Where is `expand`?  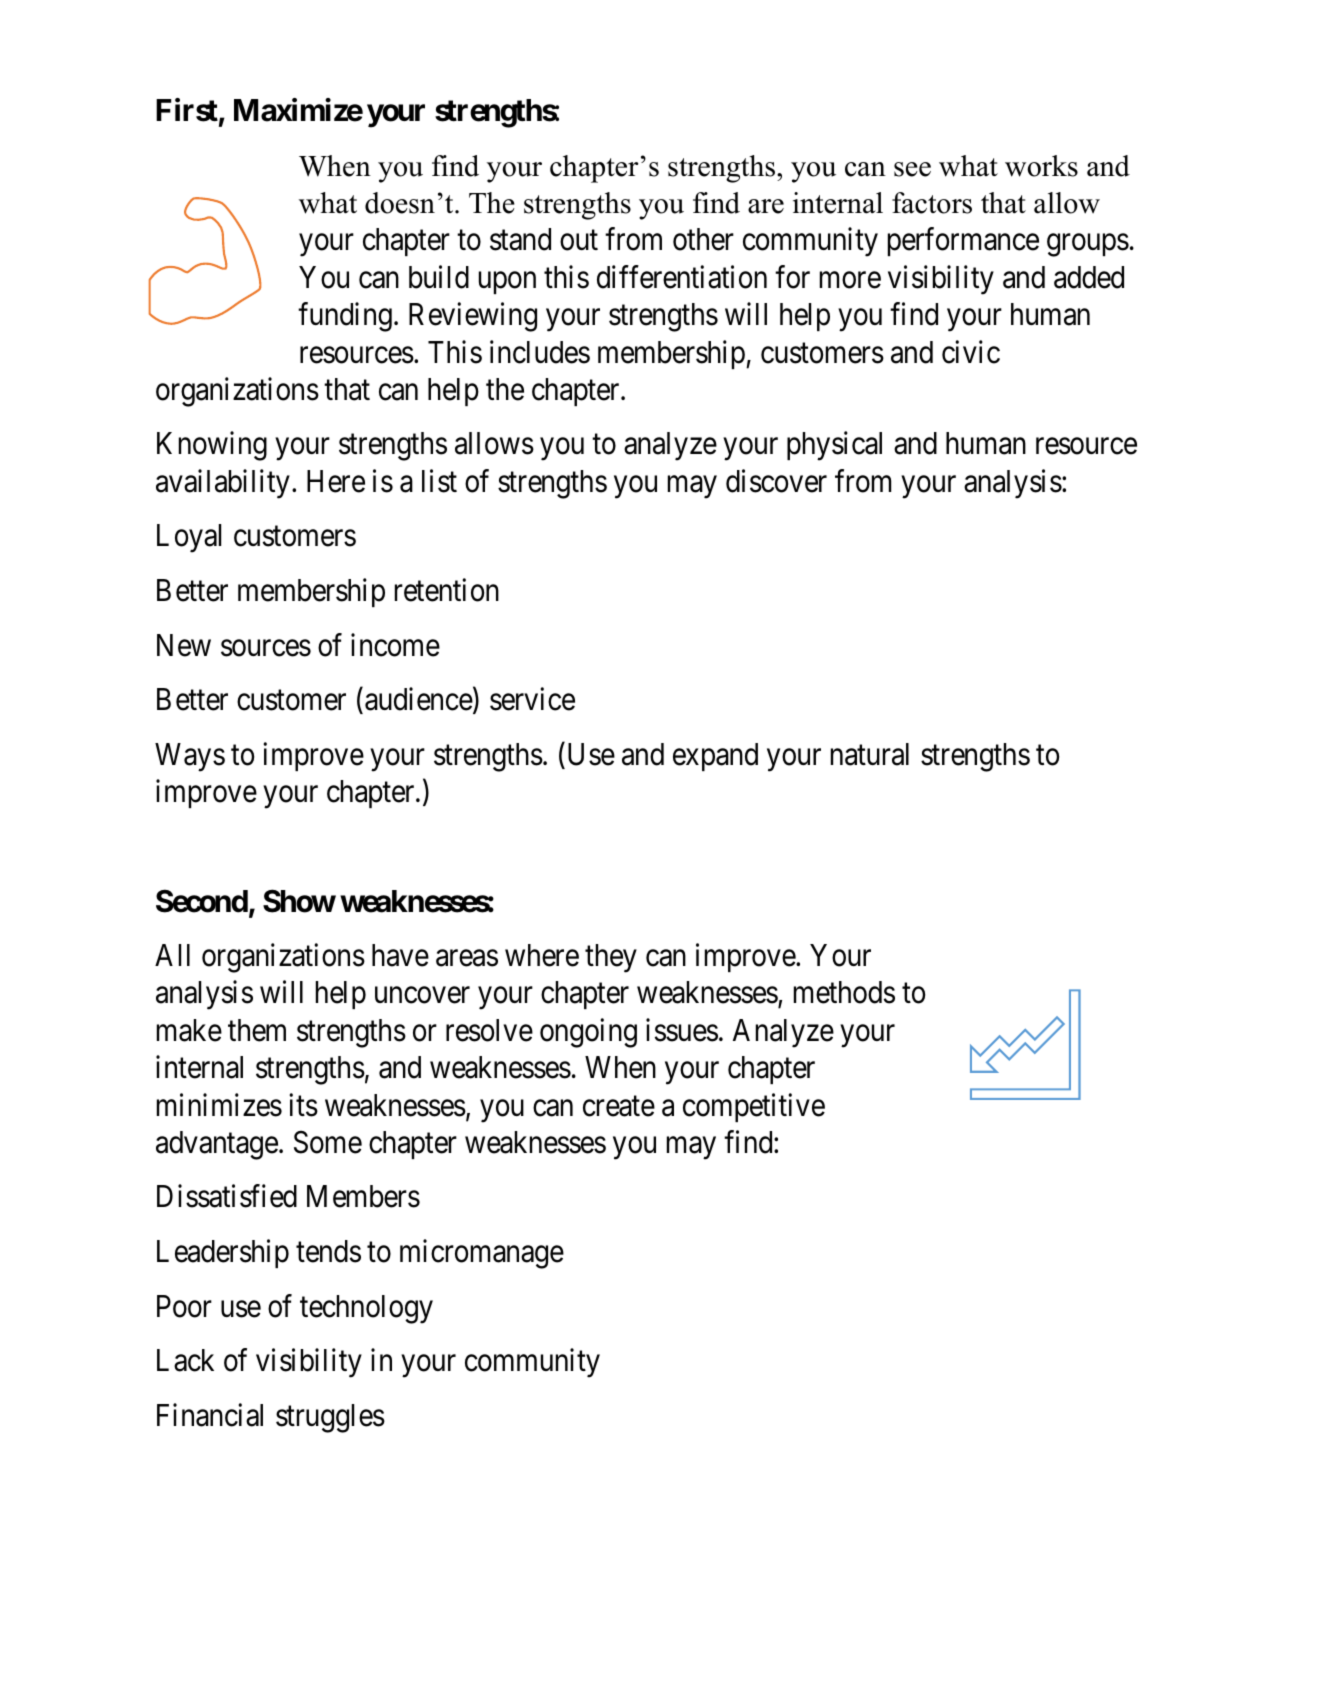 expand is located at coordinates (715, 757).
